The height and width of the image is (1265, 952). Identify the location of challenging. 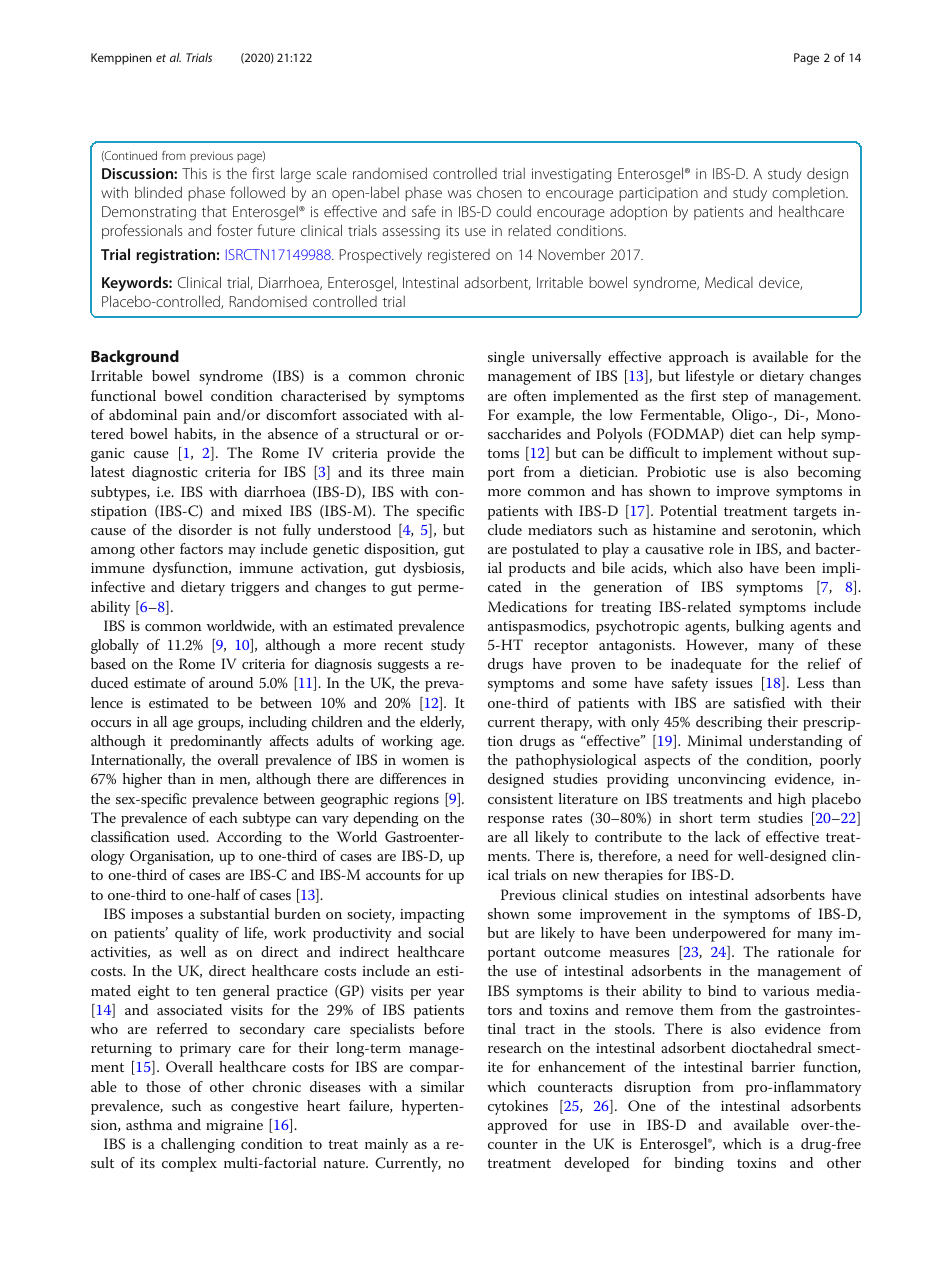
(198, 1145).
